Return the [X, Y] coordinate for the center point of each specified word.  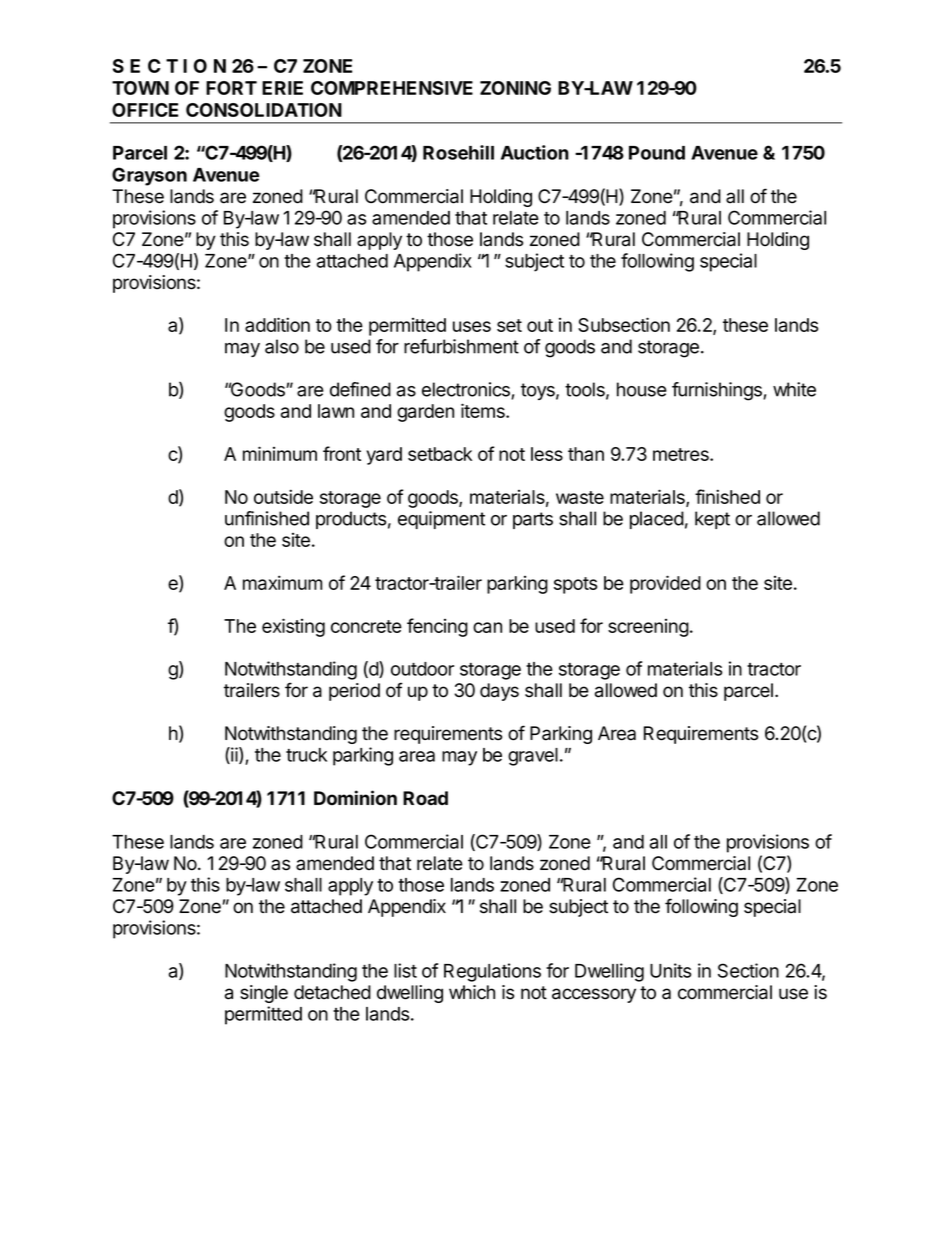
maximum [282, 582]
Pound [657, 153]
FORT [231, 88]
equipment [441, 520]
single [264, 994]
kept [712, 520]
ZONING [515, 88]
